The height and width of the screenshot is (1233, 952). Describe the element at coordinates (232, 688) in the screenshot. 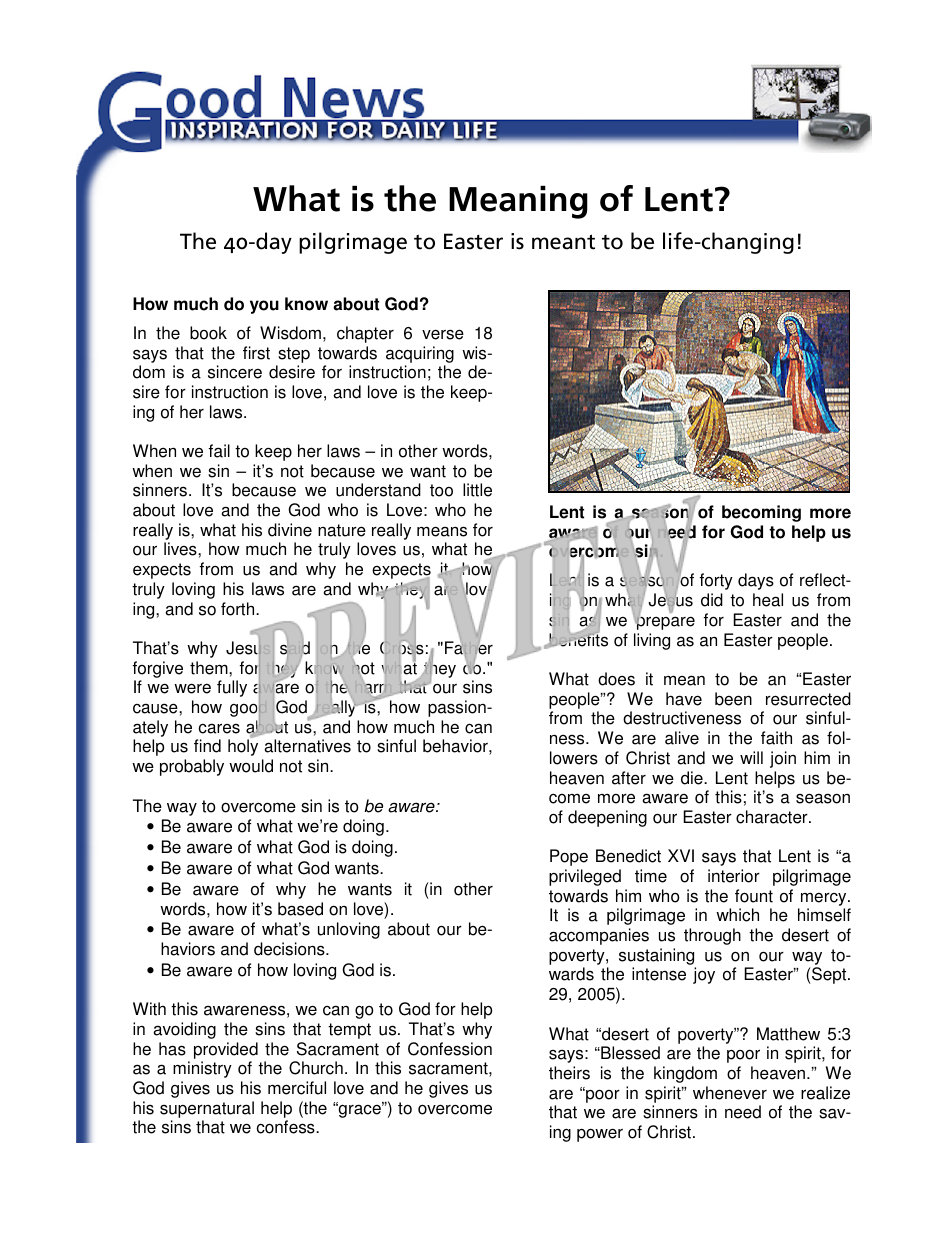

I see `fully` at that location.
